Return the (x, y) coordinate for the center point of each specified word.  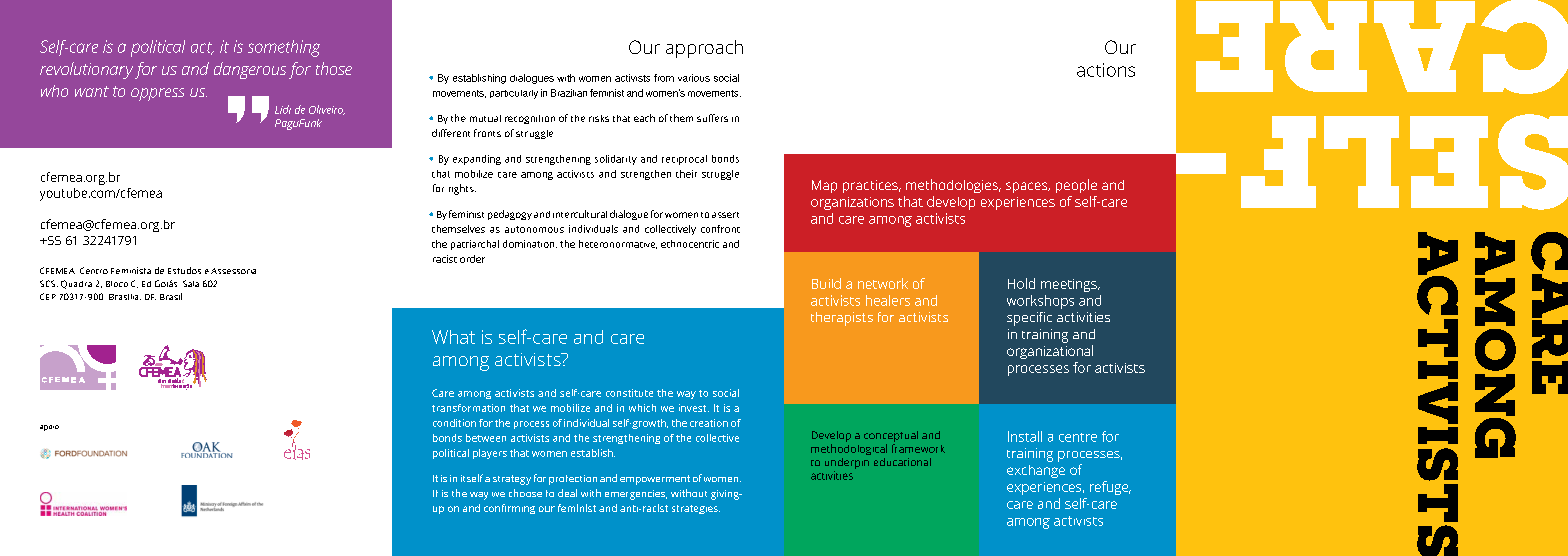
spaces (1028, 187)
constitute (629, 393)
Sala (191, 283)
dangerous (250, 70)
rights (462, 189)
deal (567, 493)
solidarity (616, 160)
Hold (1021, 283)
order (472, 259)
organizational (1050, 352)
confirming (509, 509)
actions (1106, 70)
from (664, 78)
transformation (468, 408)
